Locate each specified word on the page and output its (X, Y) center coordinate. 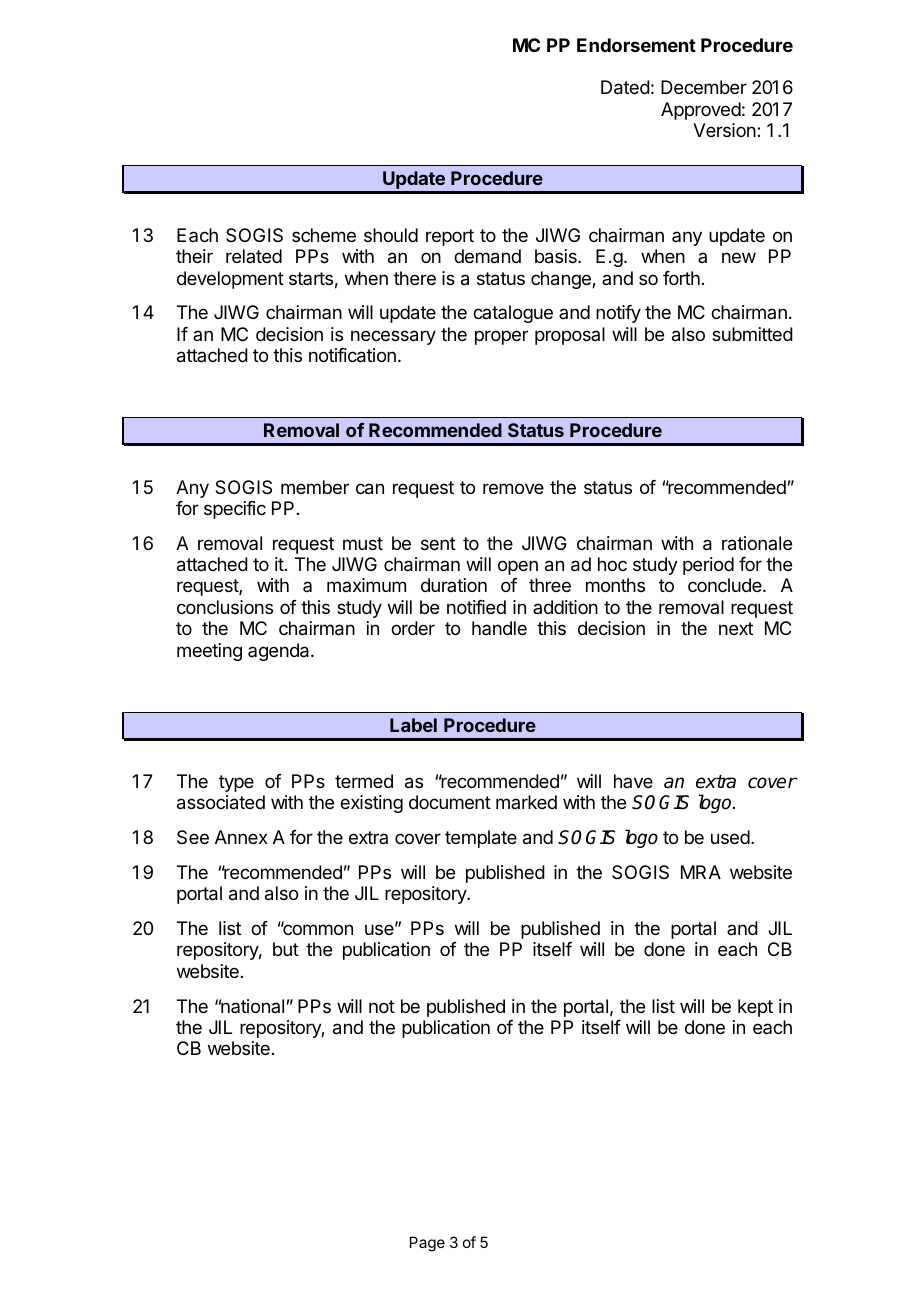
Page (427, 1244)
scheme (324, 235)
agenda (280, 652)
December (704, 87)
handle (499, 628)
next (736, 628)
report (450, 237)
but (286, 949)
